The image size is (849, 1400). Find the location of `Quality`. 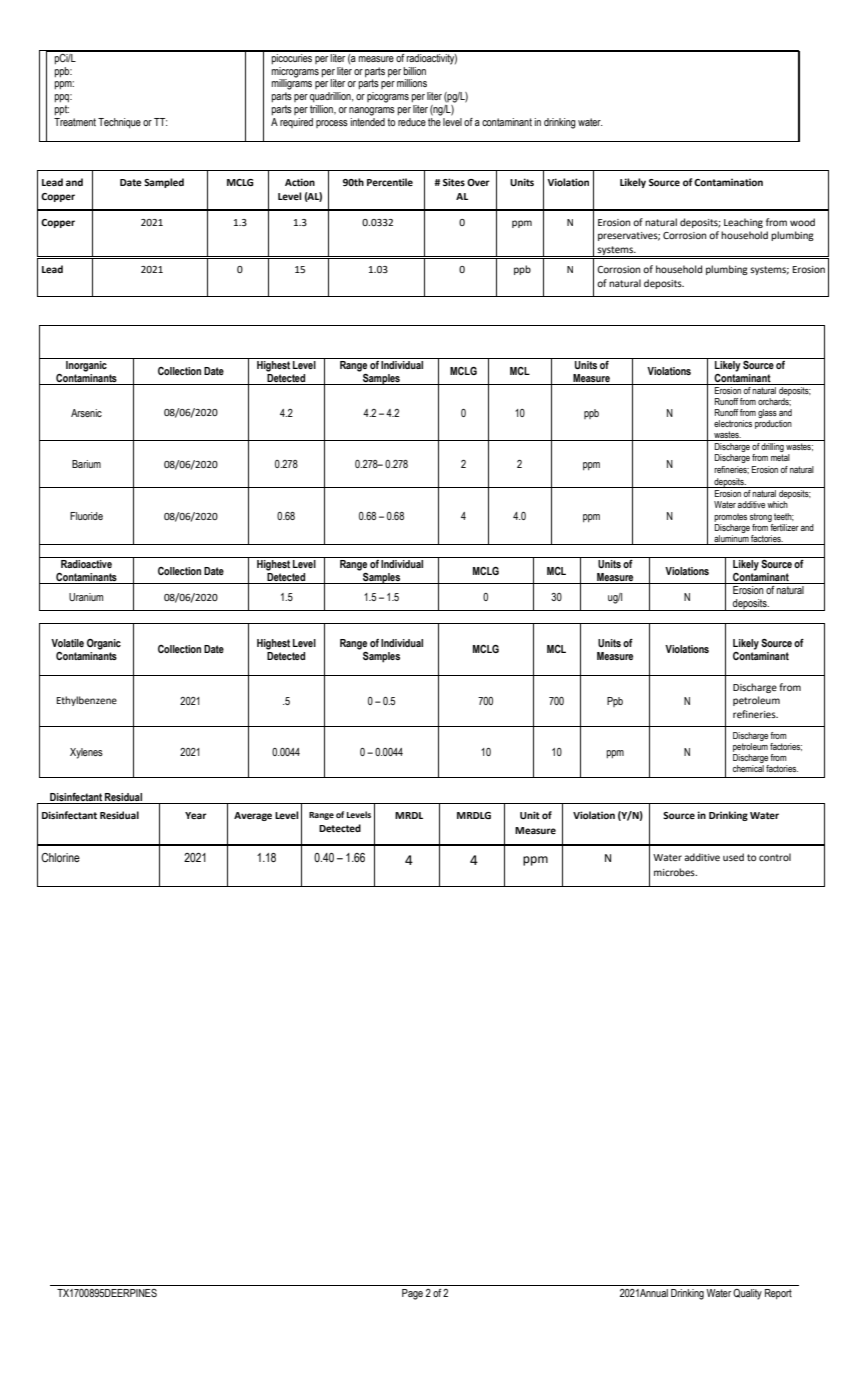

Quality is located at coordinates (747, 1294).
